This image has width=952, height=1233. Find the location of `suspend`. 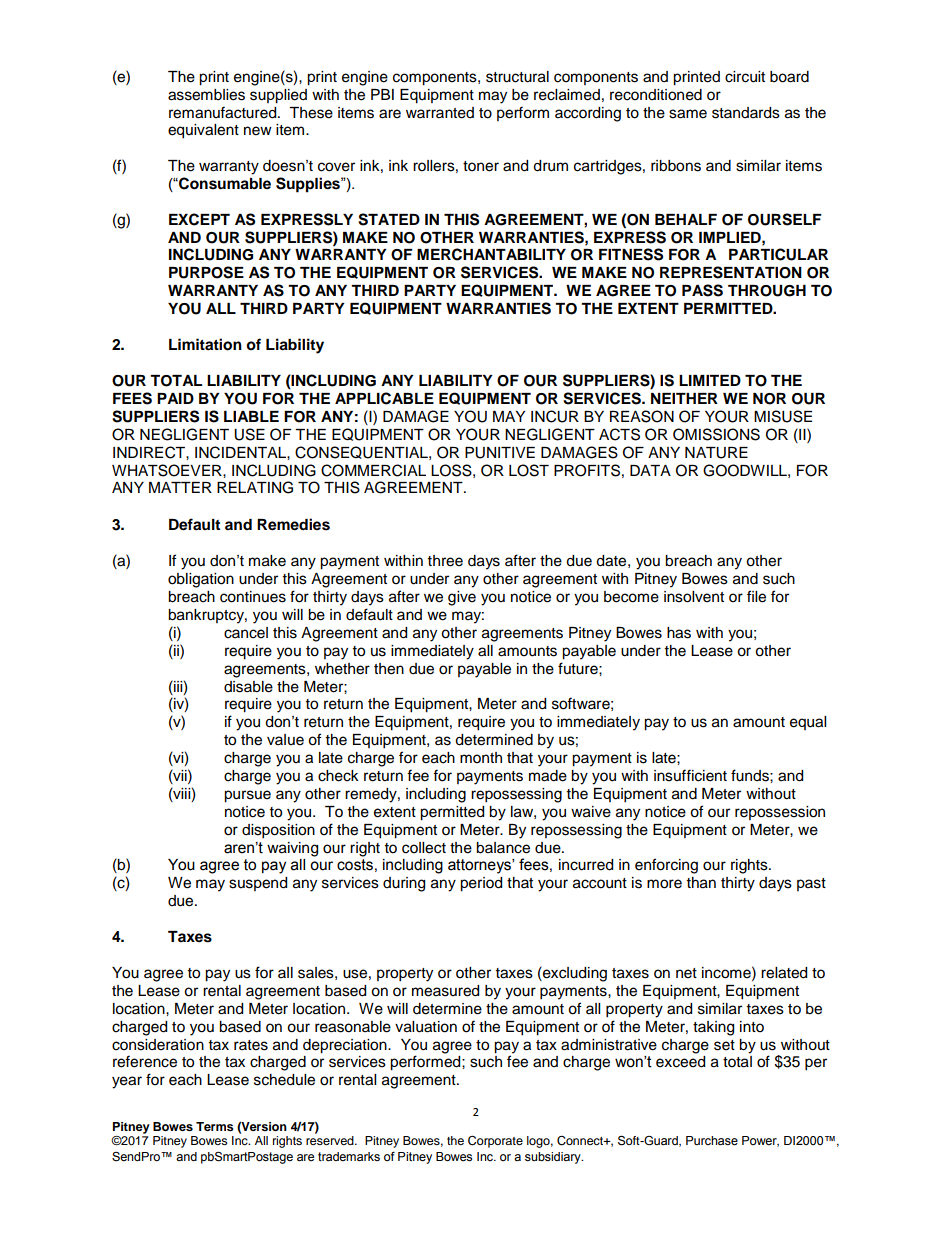

suspend is located at coordinates (258, 884).
